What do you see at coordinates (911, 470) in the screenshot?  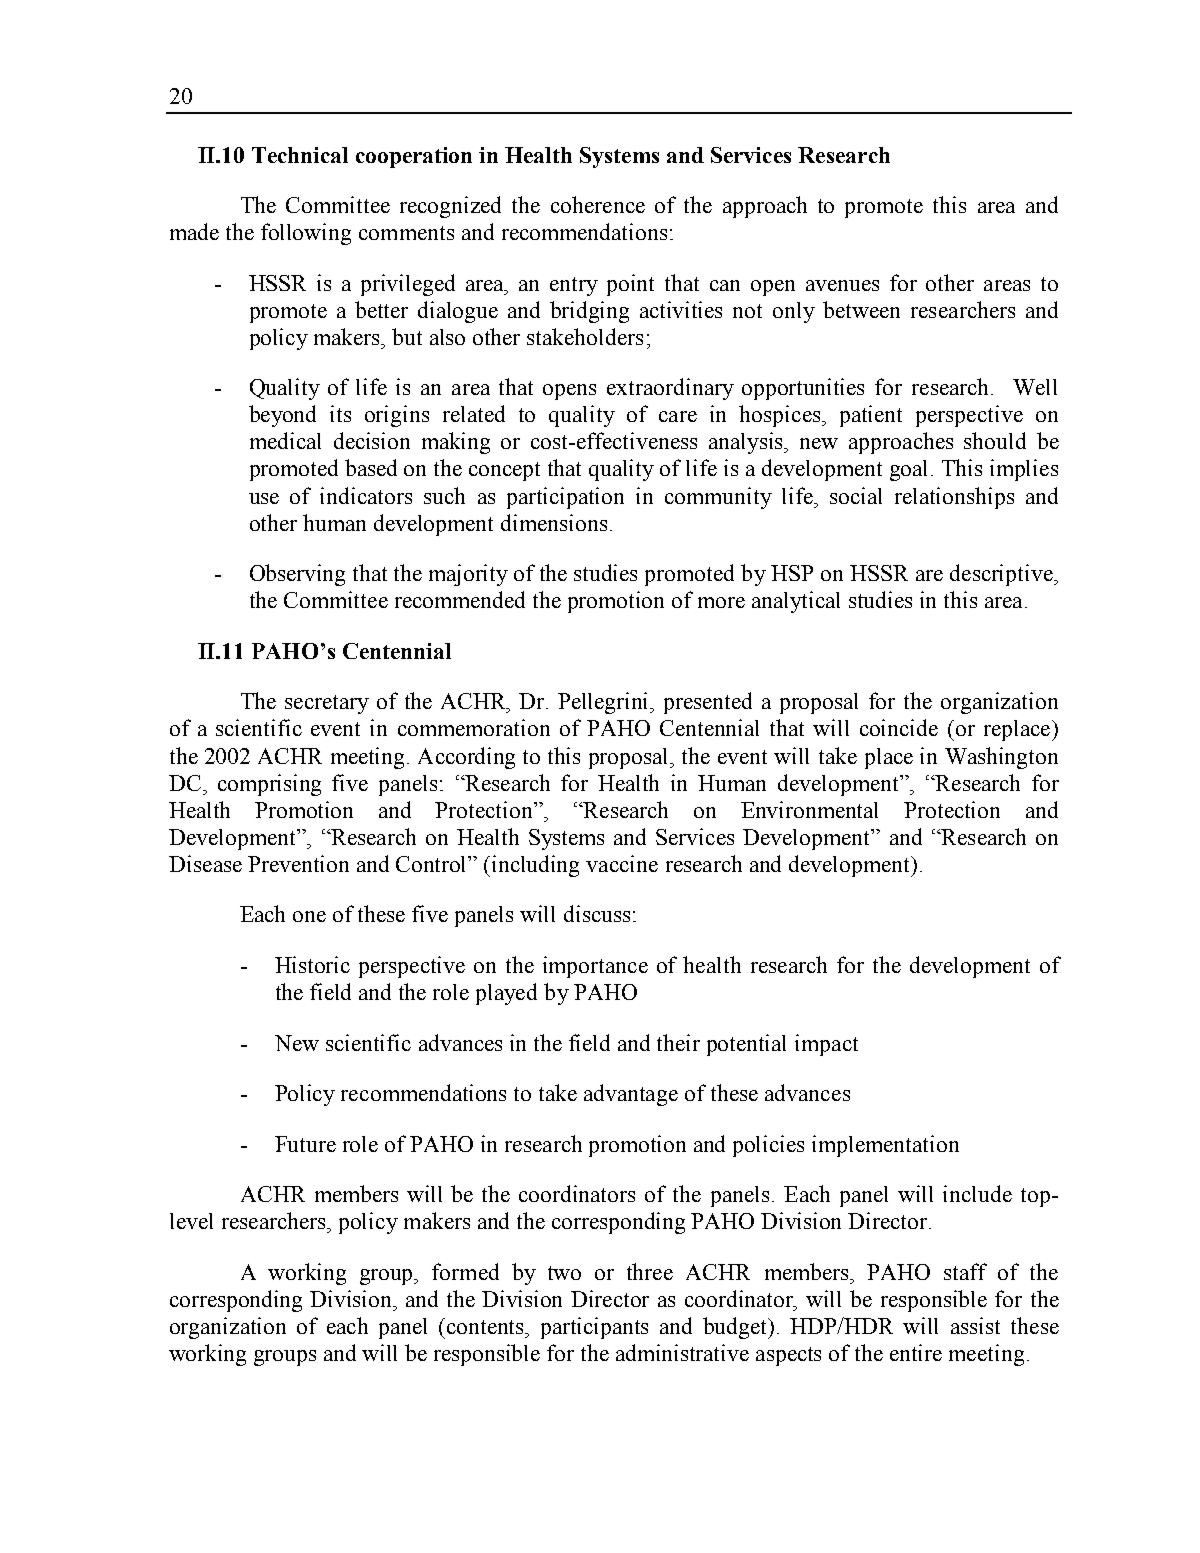 I see `goal` at bounding box center [911, 470].
